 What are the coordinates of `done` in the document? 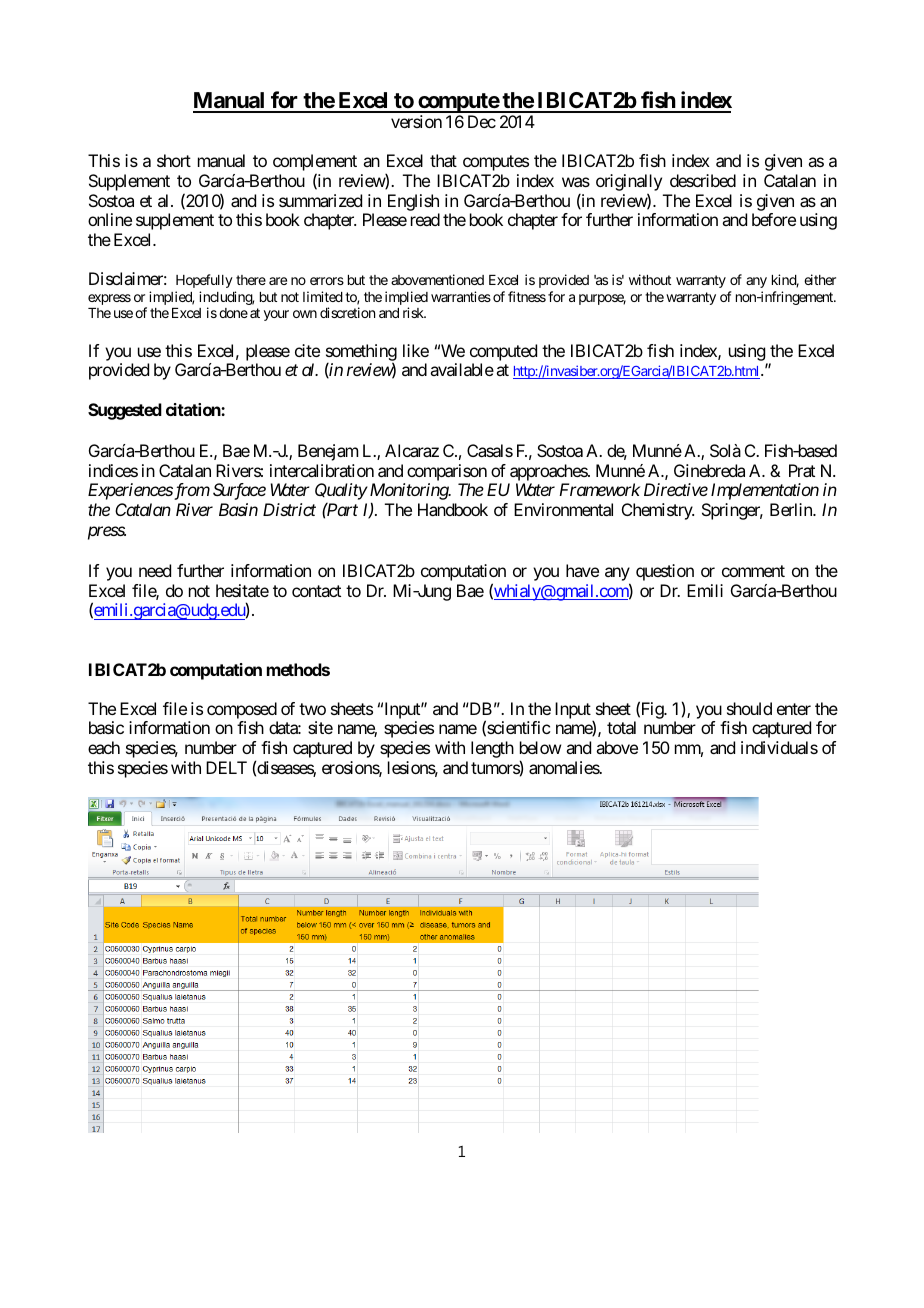 It's located at (233, 313).
